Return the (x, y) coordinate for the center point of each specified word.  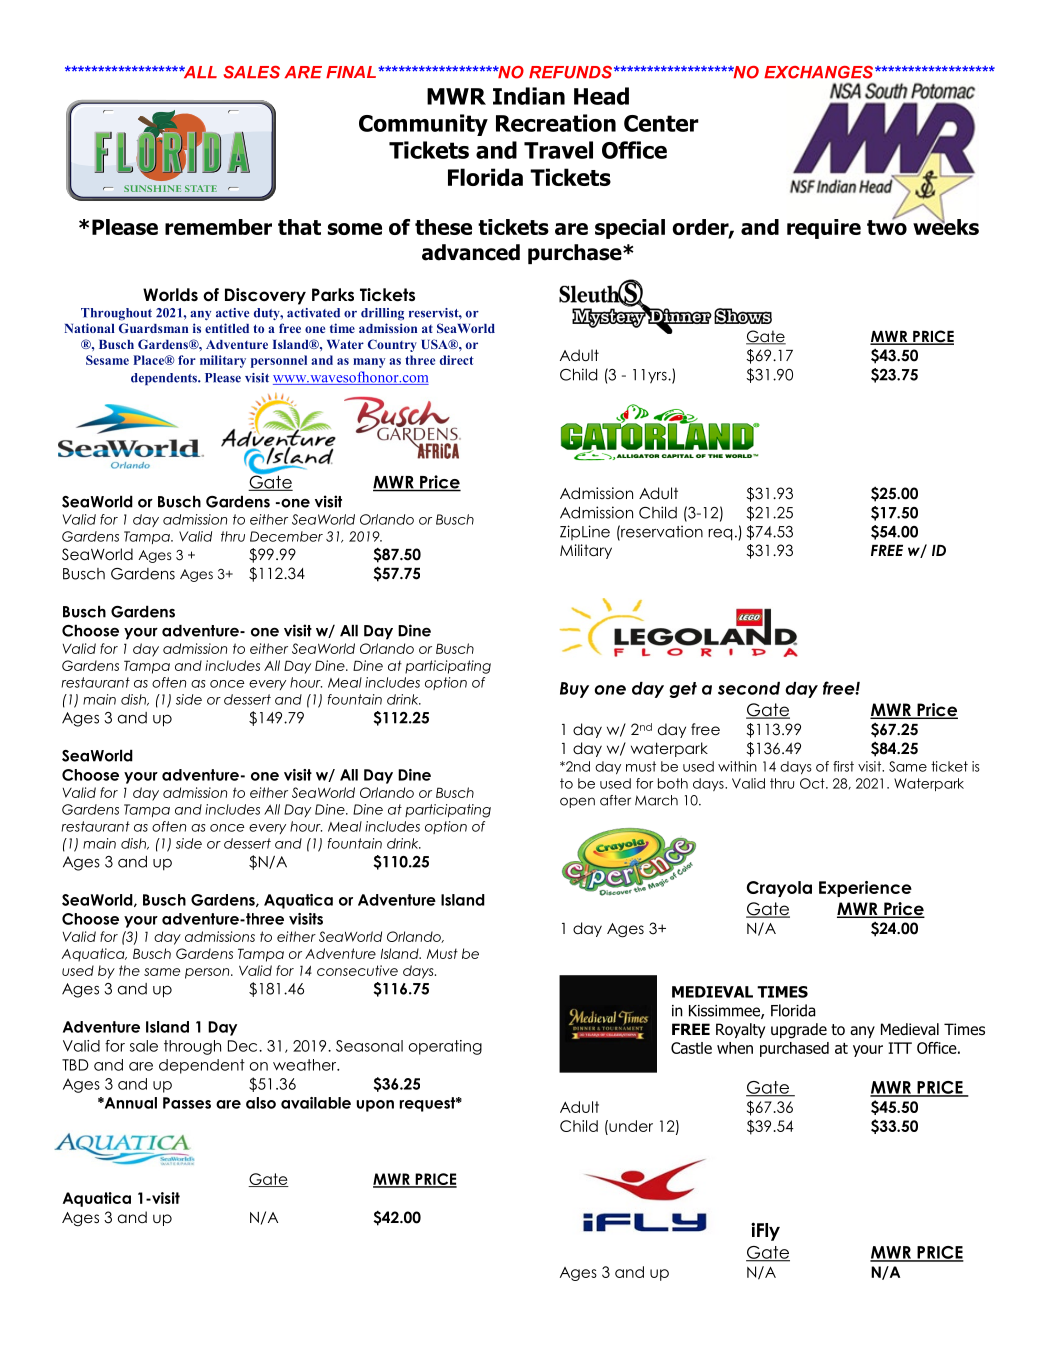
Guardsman (153, 328)
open (577, 802)
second (749, 688)
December (286, 536)
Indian (529, 96)
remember (218, 227)
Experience (865, 889)
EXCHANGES (820, 72)
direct (457, 360)
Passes (187, 1103)
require (824, 229)
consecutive (357, 970)
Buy (574, 690)
